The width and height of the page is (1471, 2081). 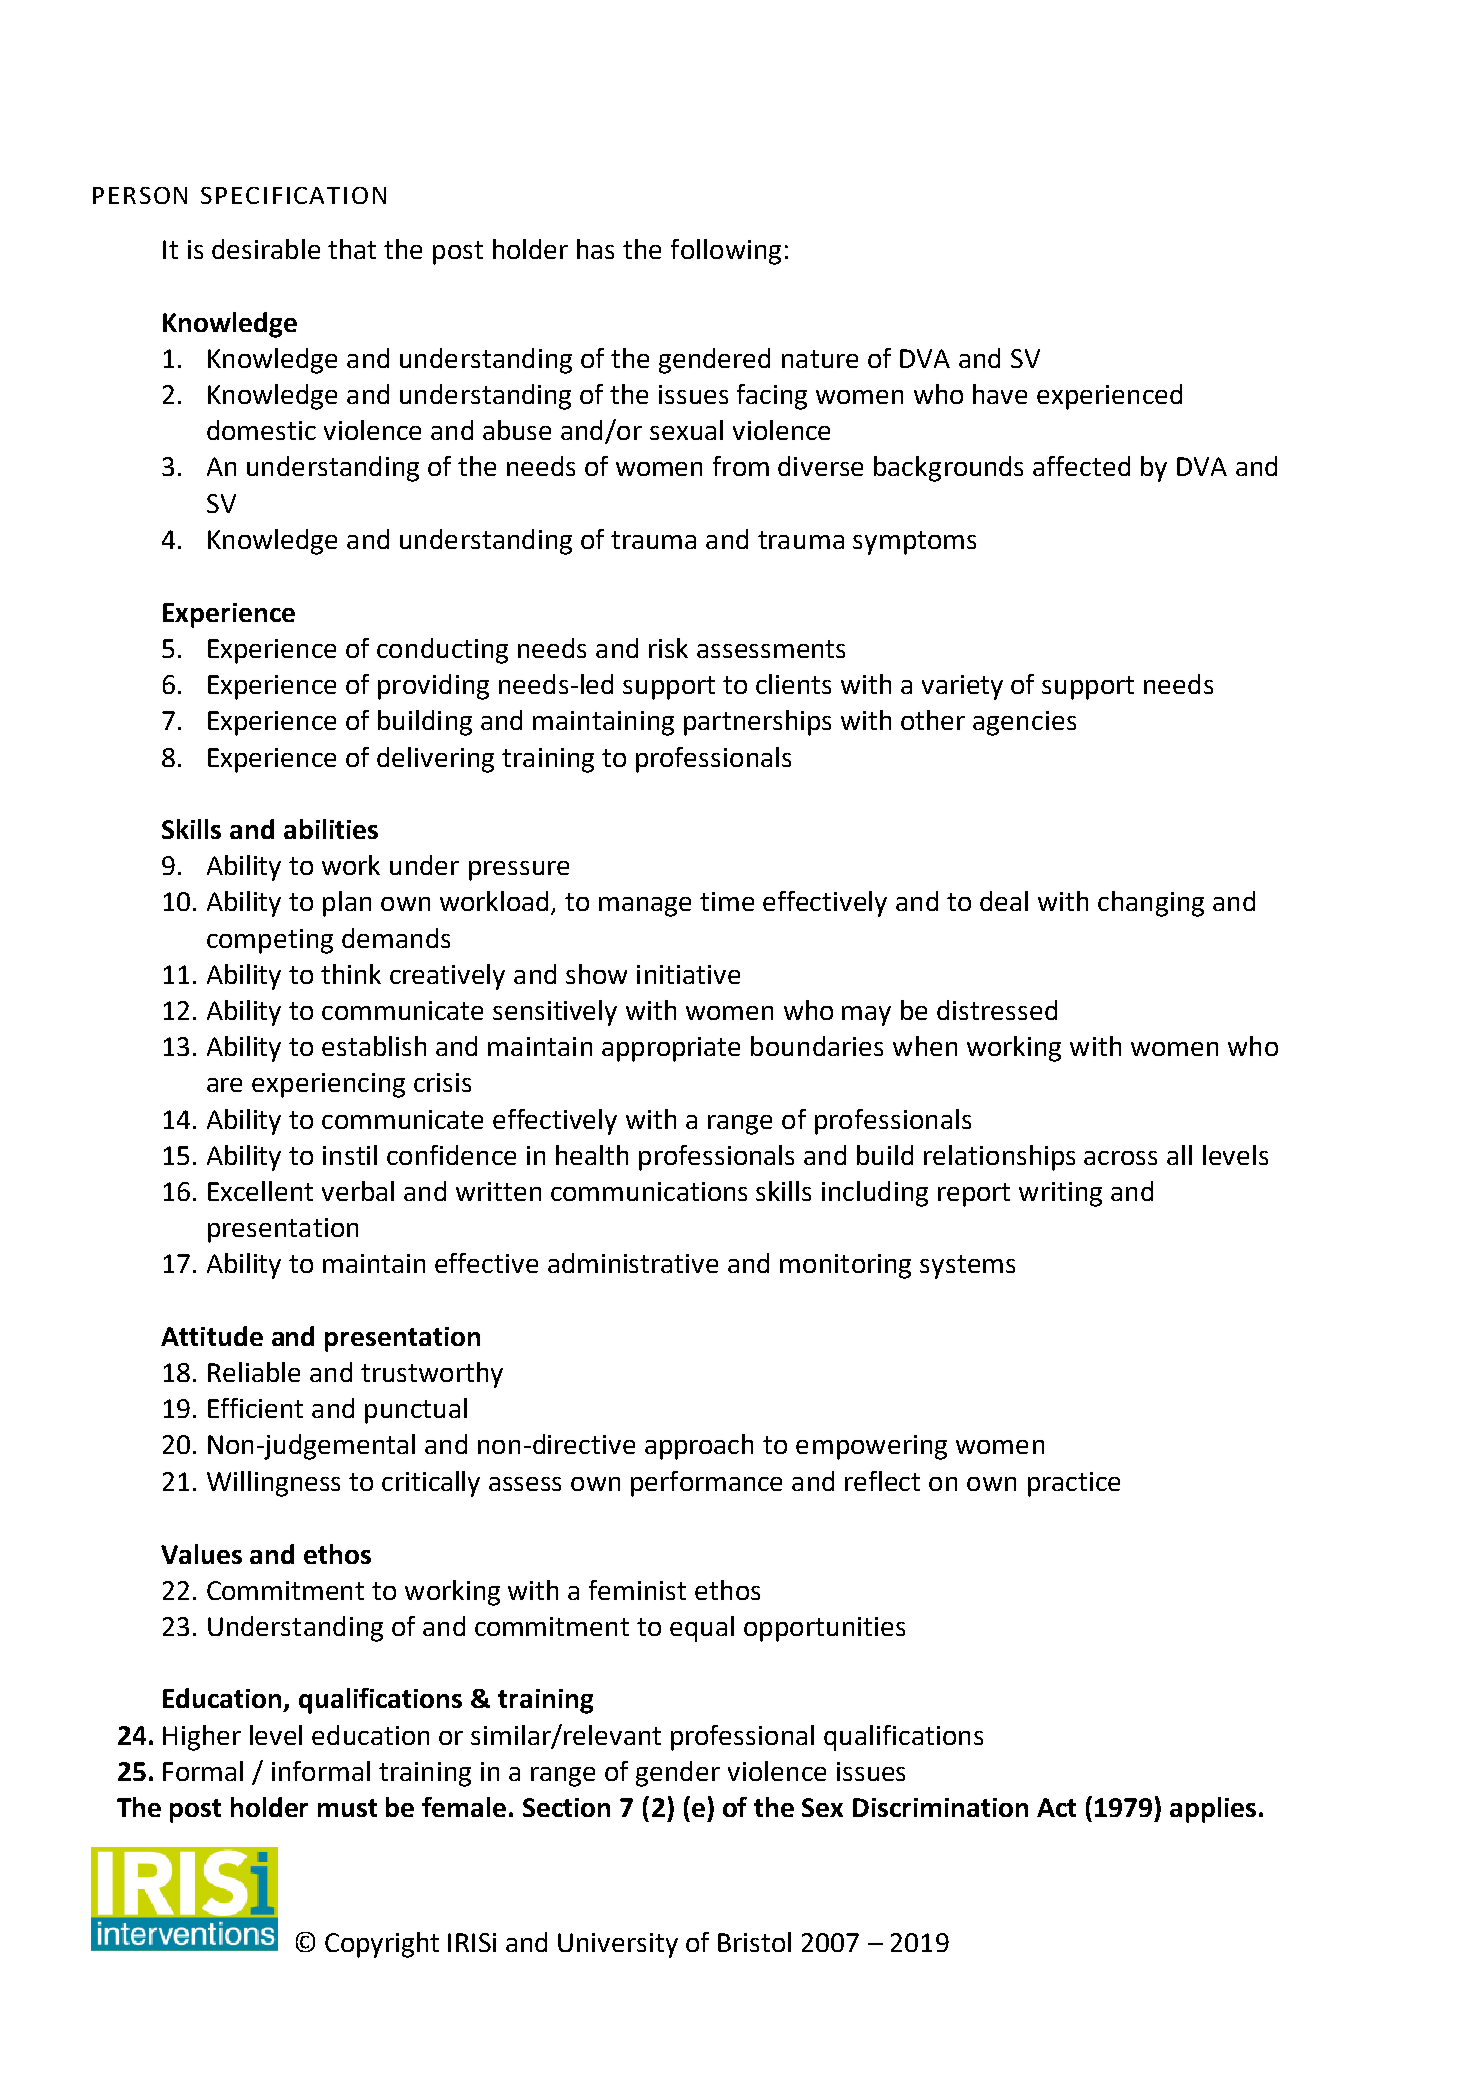 I want to click on administrative, so click(x=633, y=1263).
